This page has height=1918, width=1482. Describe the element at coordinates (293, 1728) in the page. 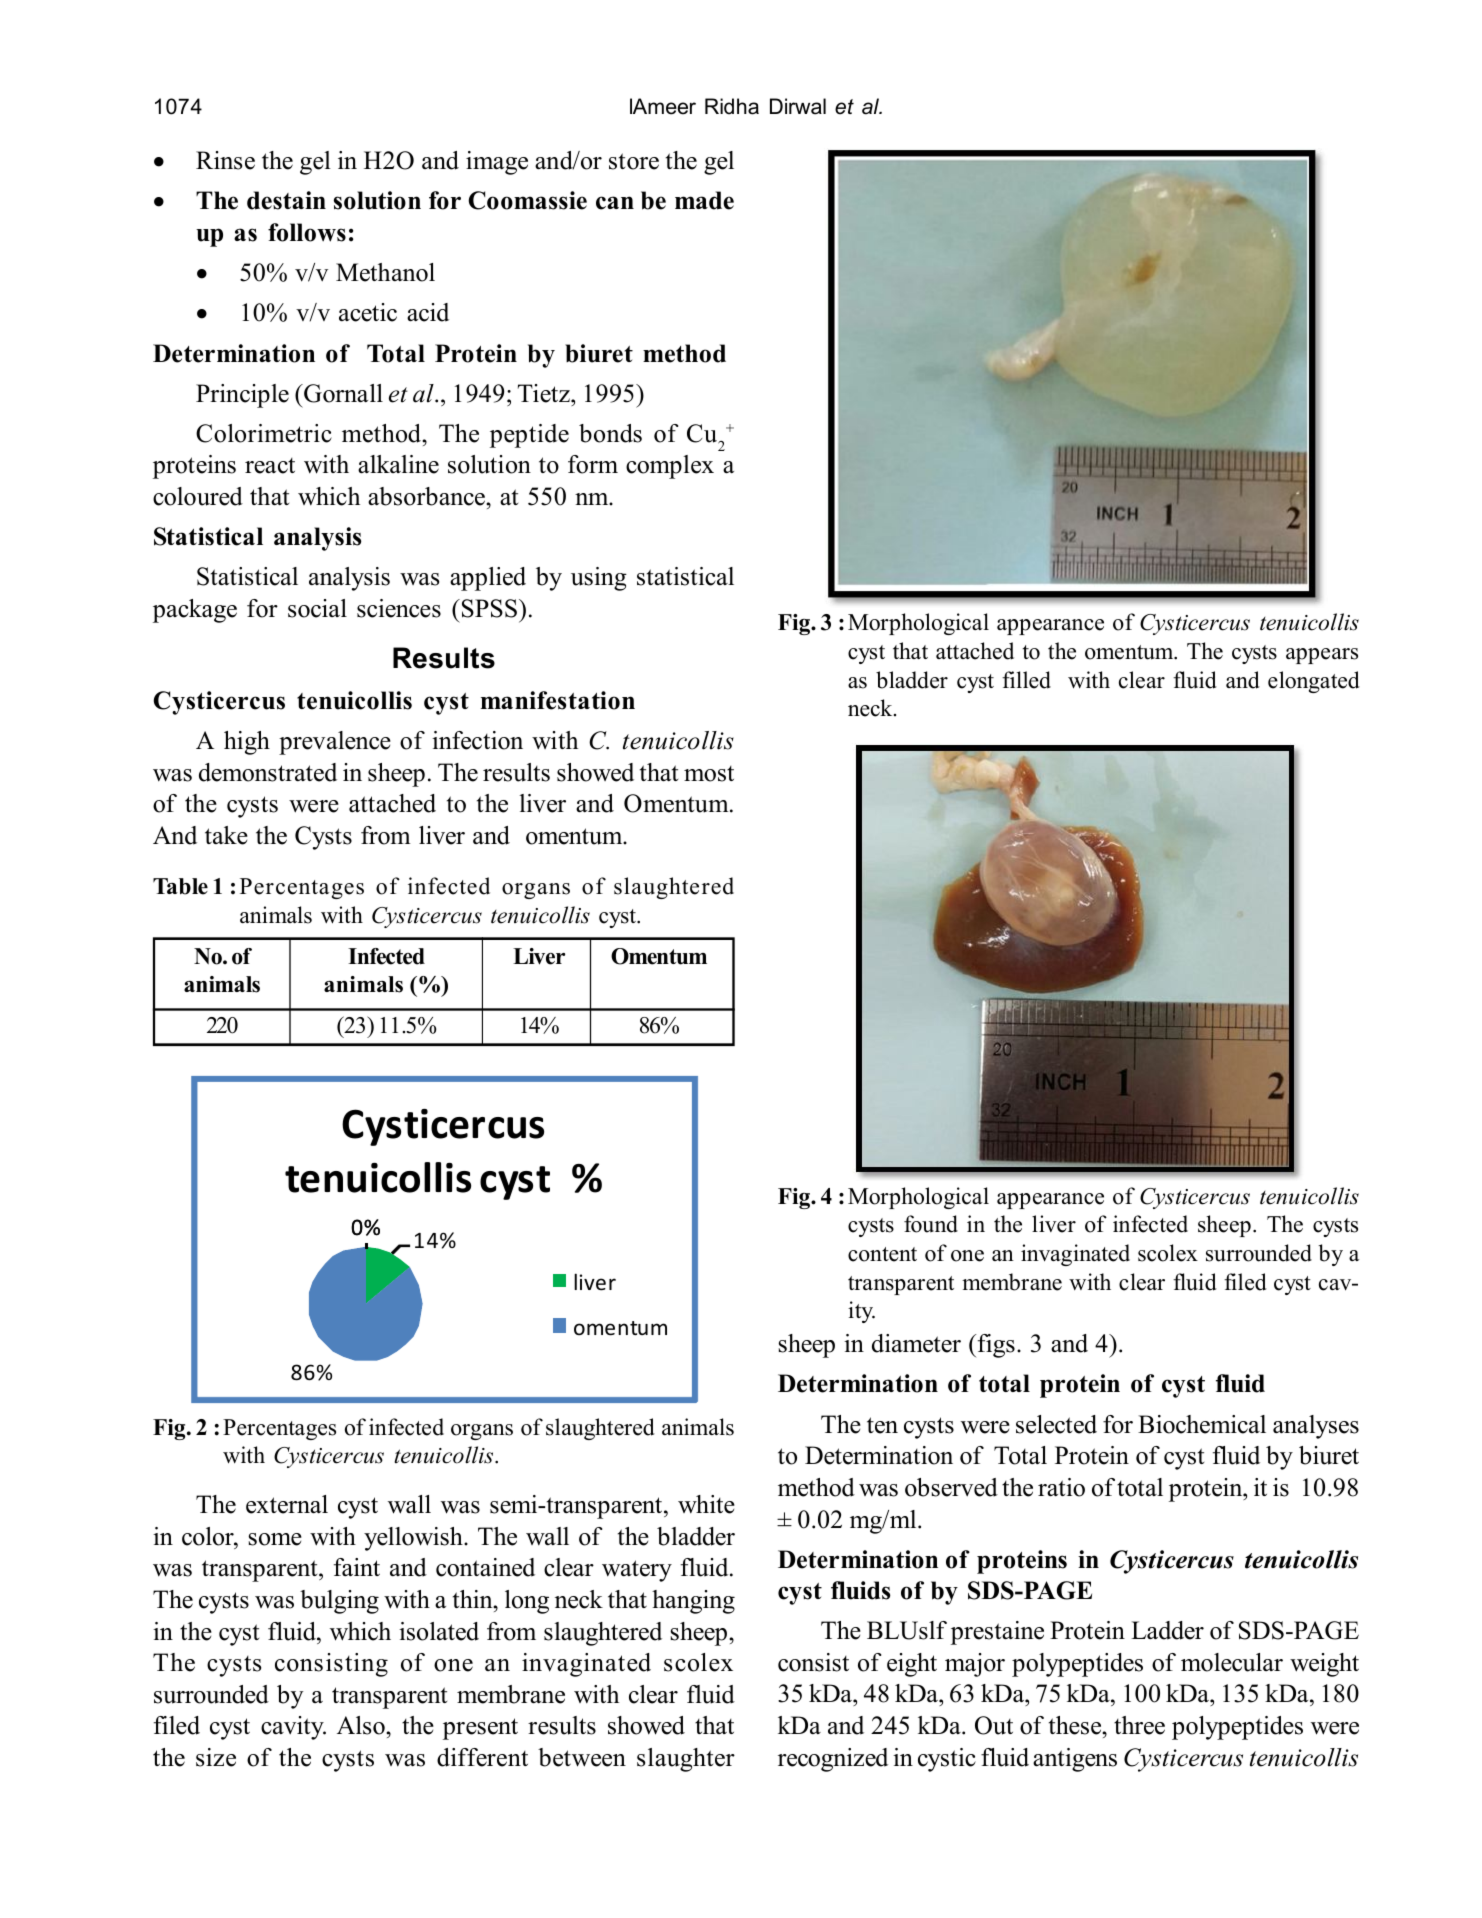

I see `cavity` at that location.
